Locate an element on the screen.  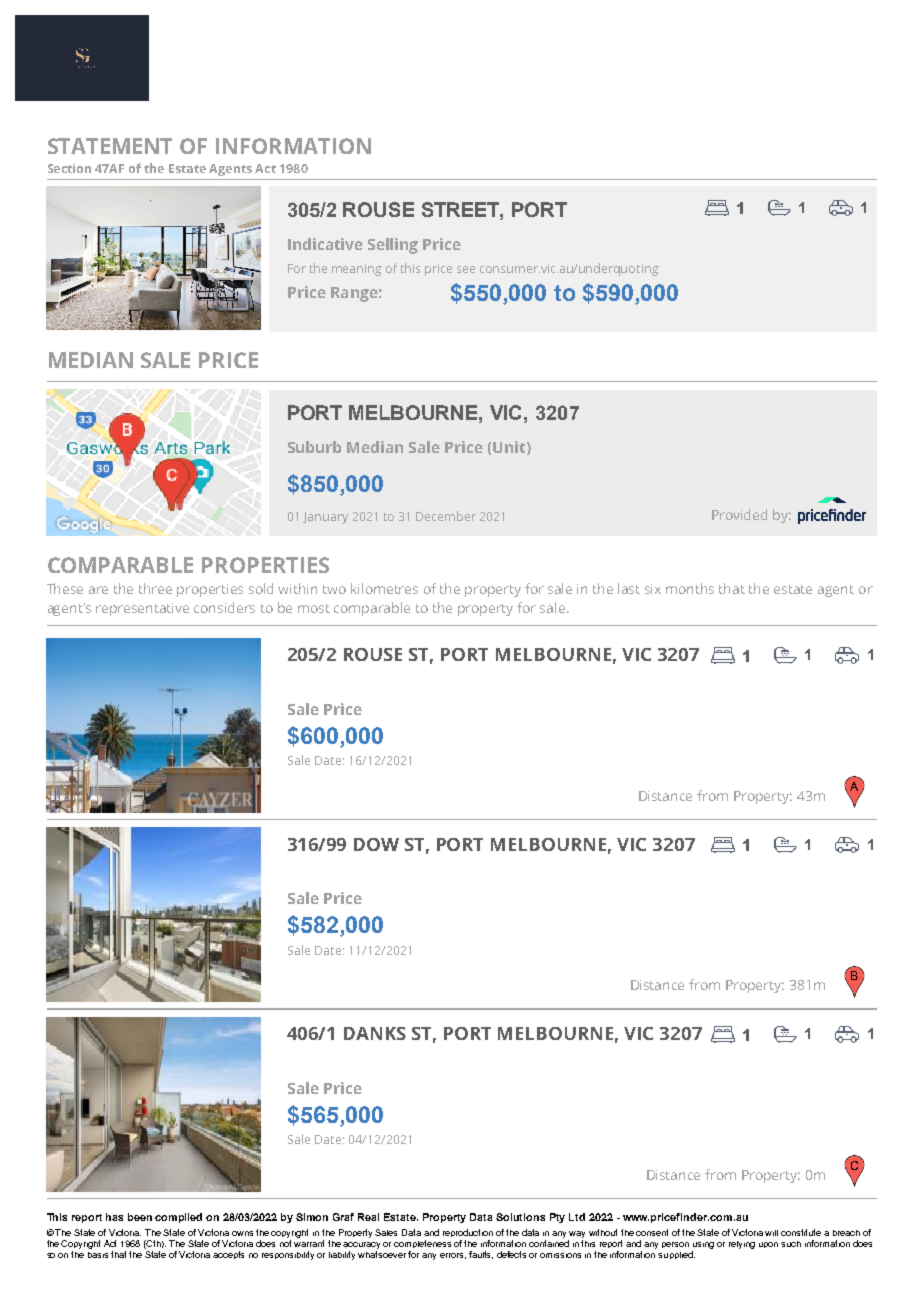
three is located at coordinates (155, 588).
